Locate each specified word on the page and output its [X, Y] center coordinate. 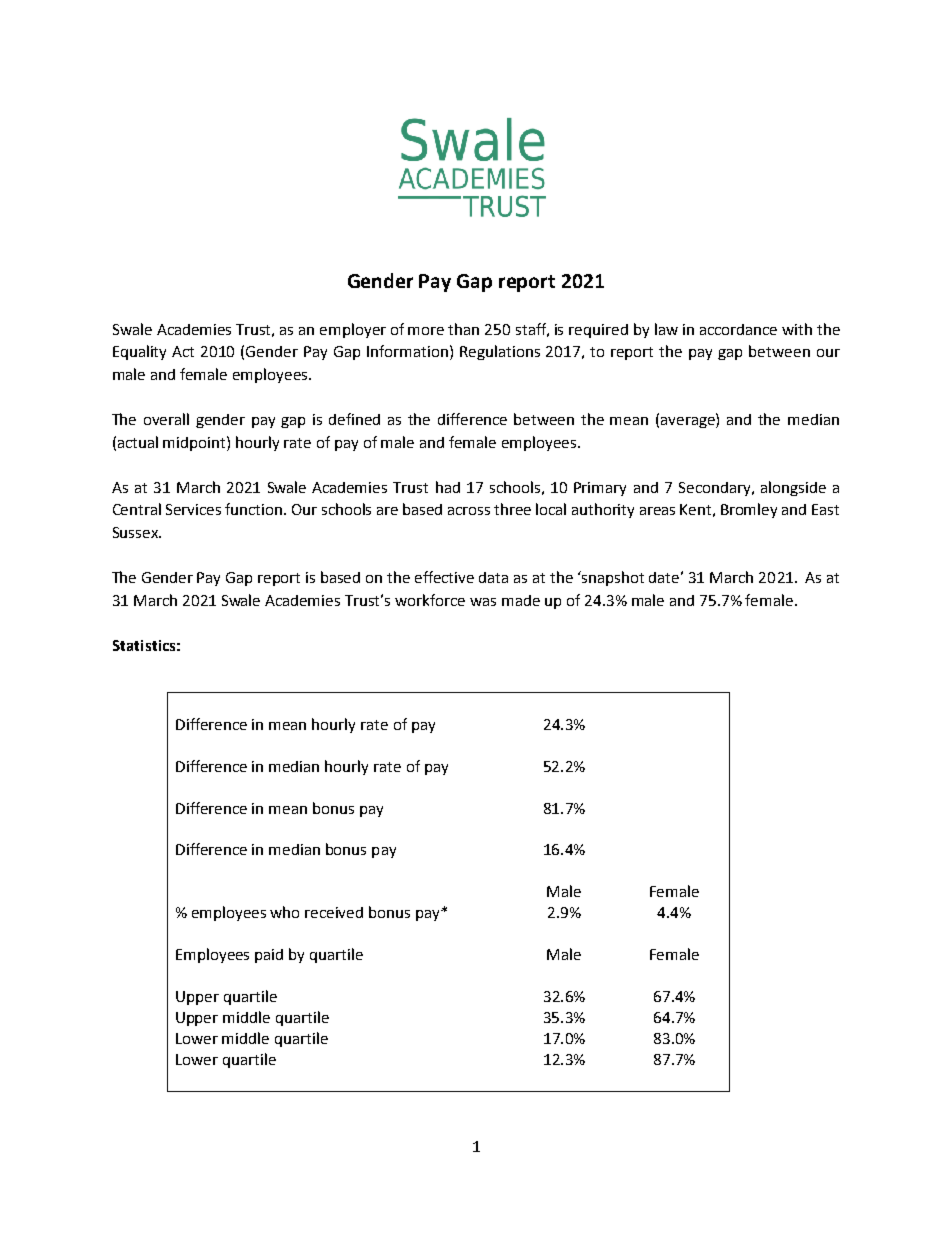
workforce [430, 600]
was [483, 602]
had [448, 487]
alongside [793, 488]
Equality [139, 352]
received [334, 912]
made [521, 600]
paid [269, 956]
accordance [738, 329]
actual [138, 442]
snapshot [612, 578]
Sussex [136, 532]
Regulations [500, 352]
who [284, 912]
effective [444, 577]
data [493, 577]
